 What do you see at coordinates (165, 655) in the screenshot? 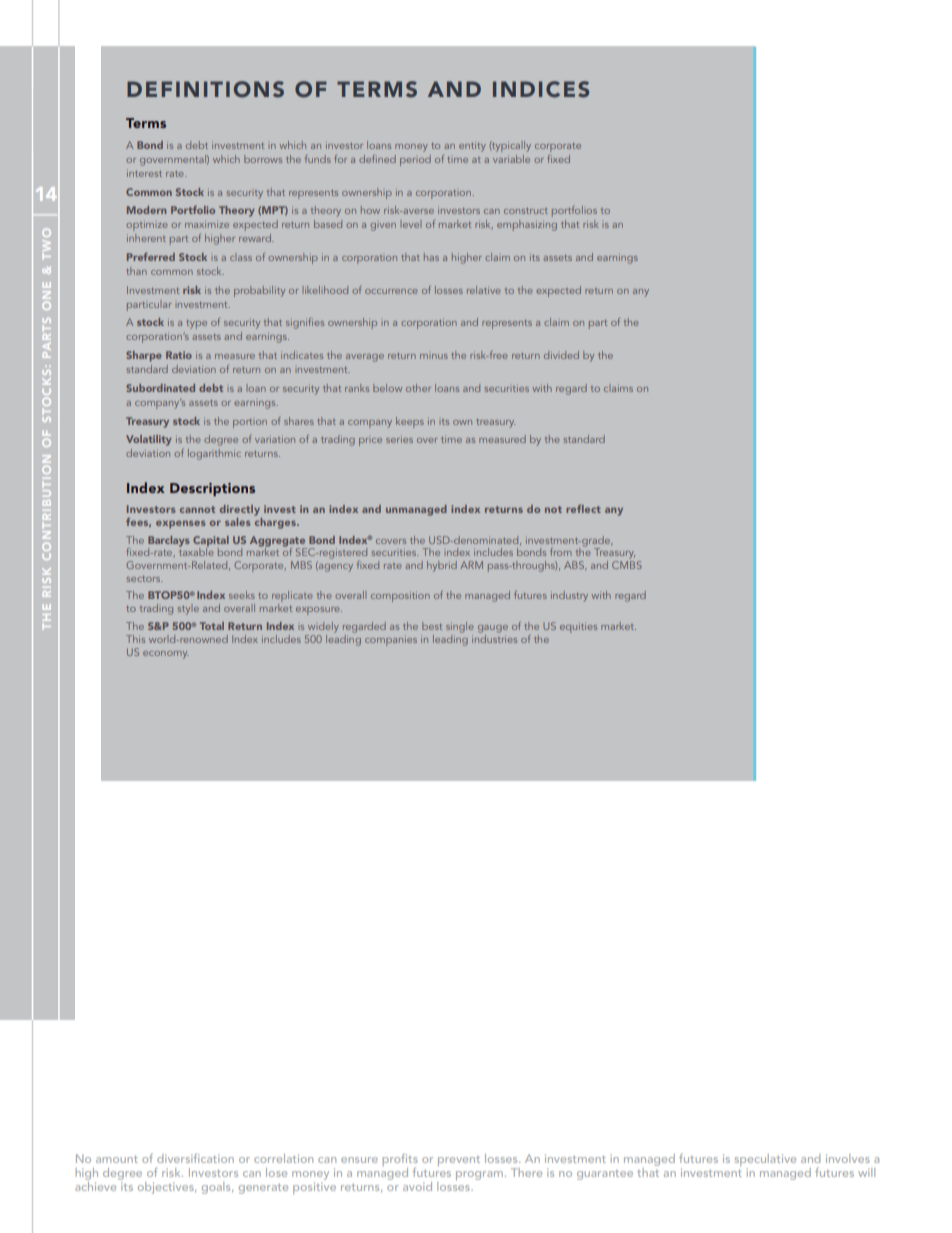
I see `economy` at bounding box center [165, 655].
